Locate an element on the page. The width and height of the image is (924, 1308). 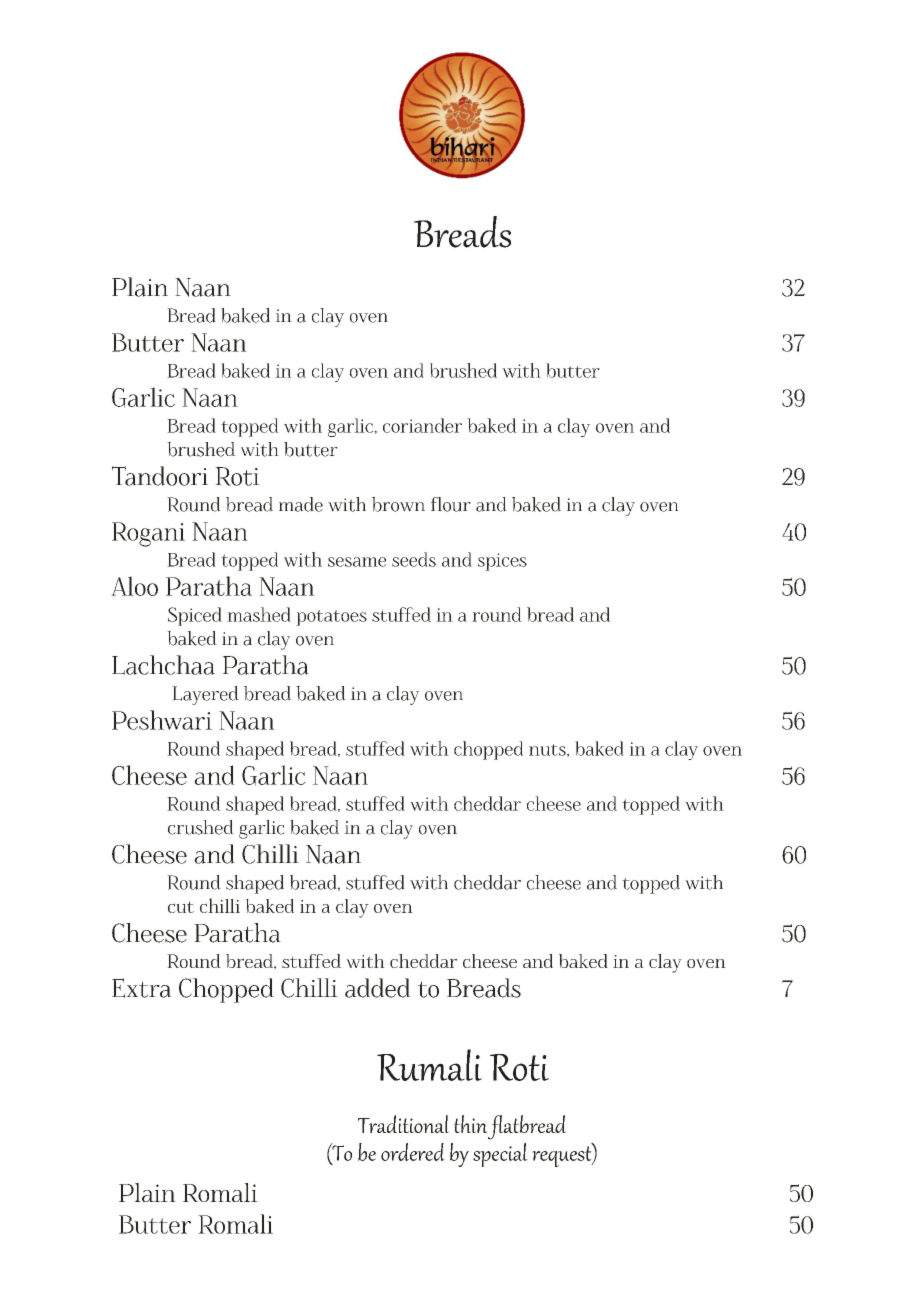
Tandoori is located at coordinates (160, 476).
